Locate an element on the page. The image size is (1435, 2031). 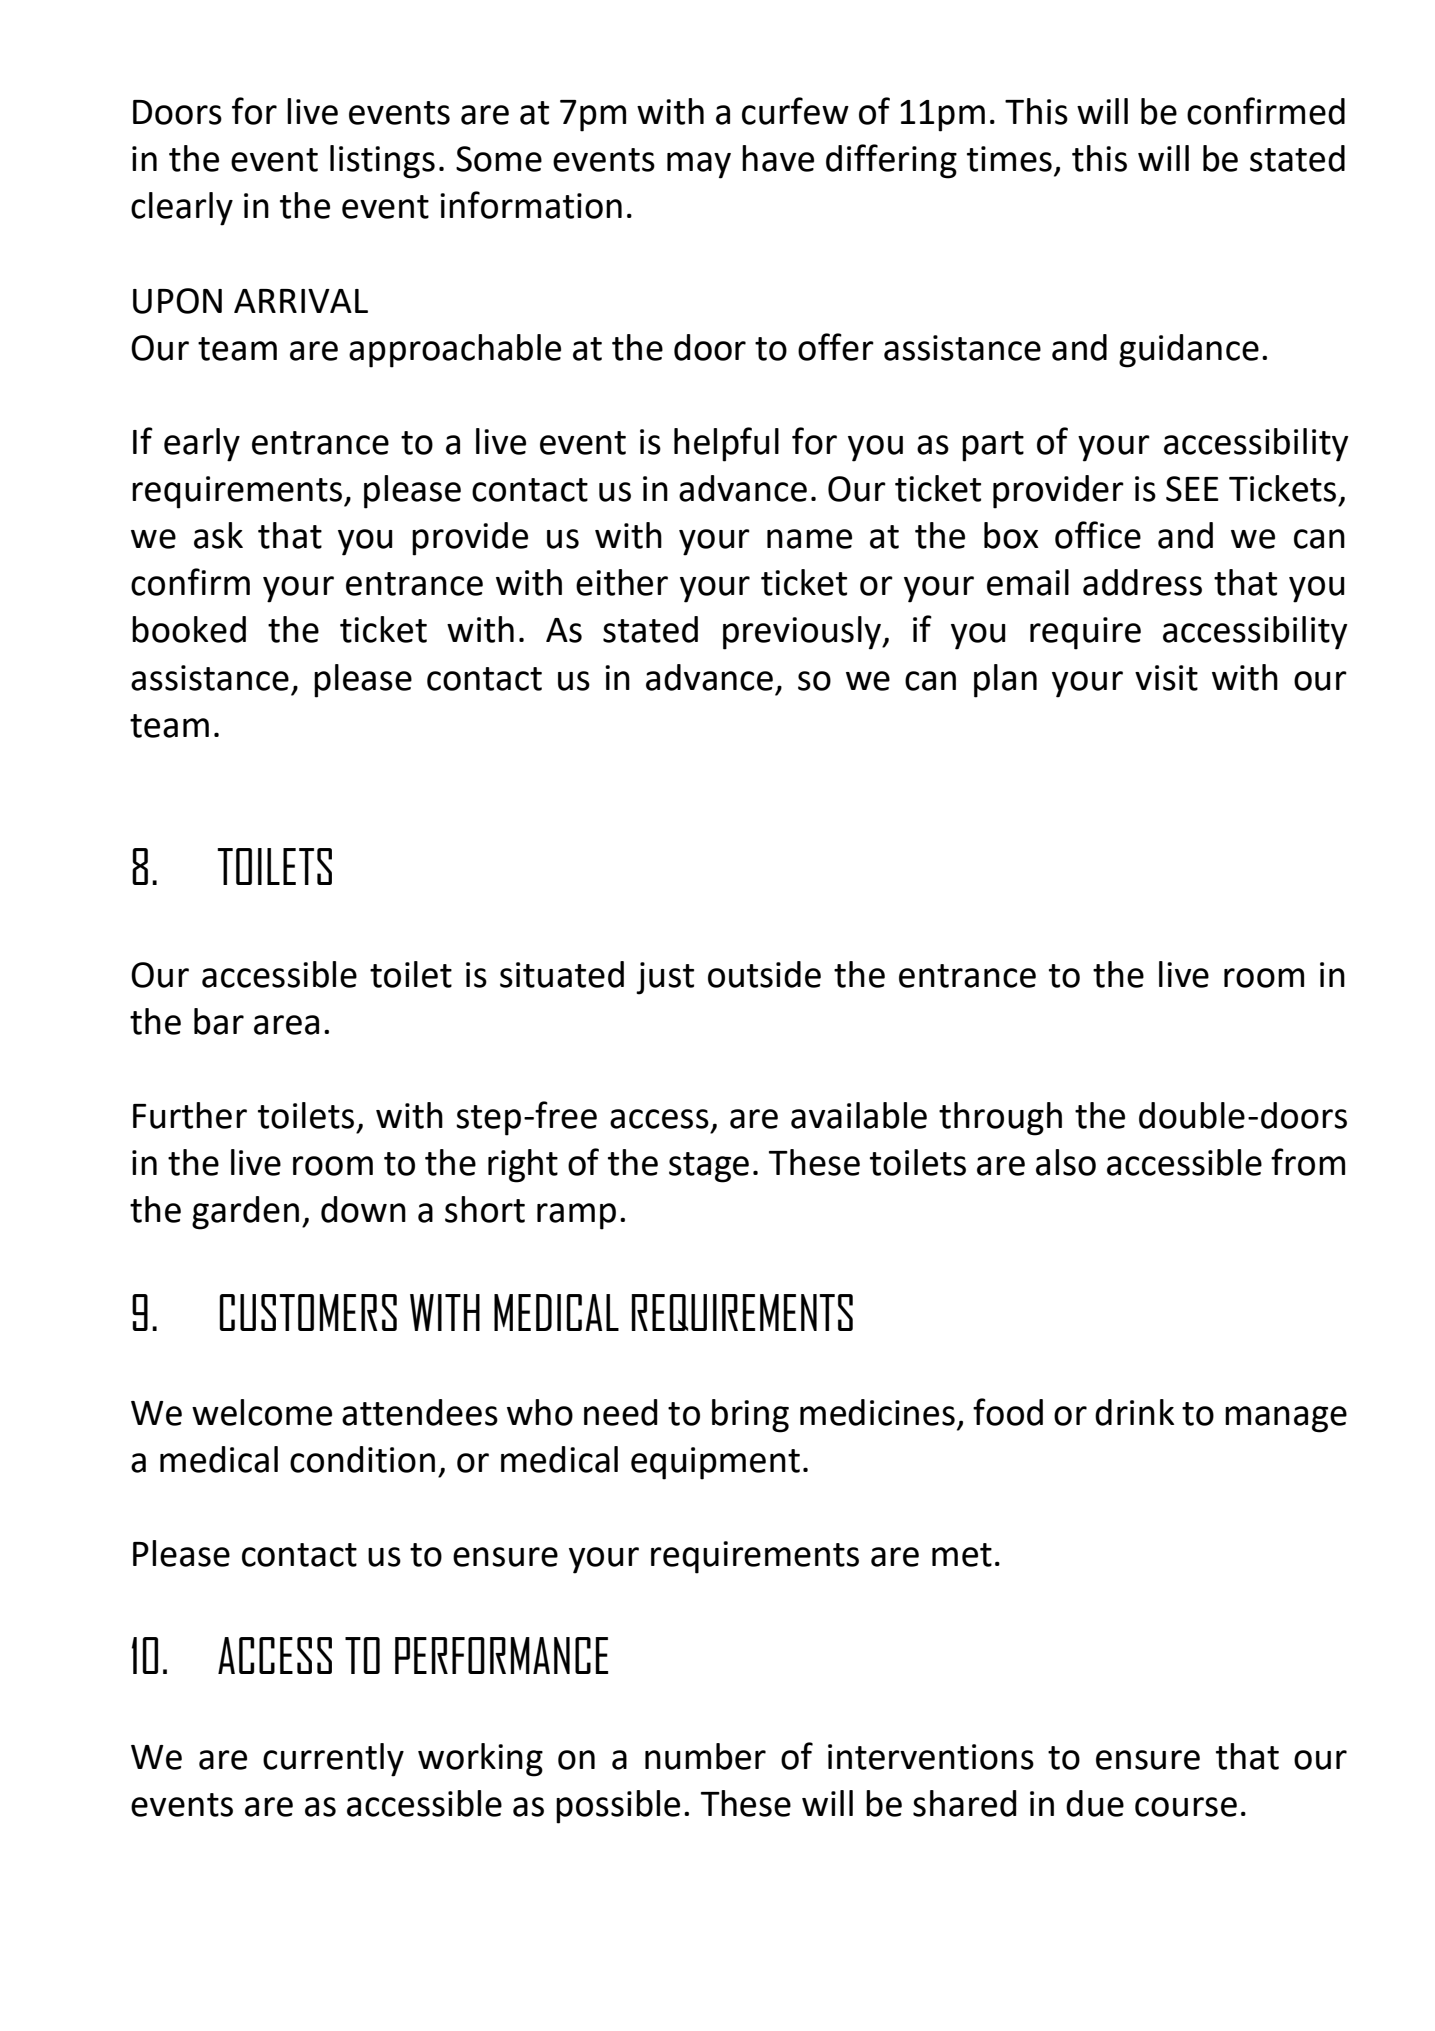
have is located at coordinates (778, 158).
